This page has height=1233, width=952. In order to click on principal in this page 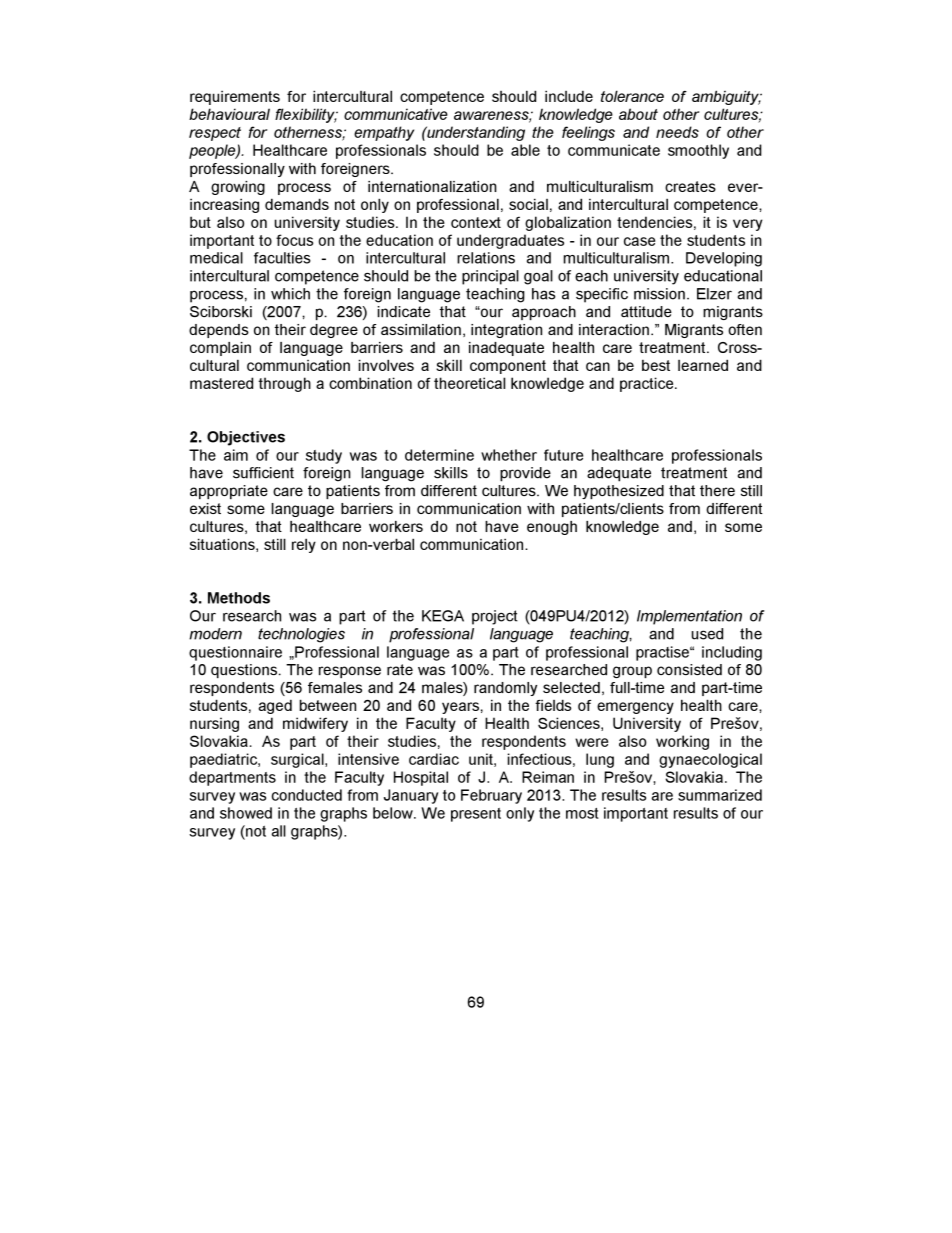, I will do `click(490, 277)`.
